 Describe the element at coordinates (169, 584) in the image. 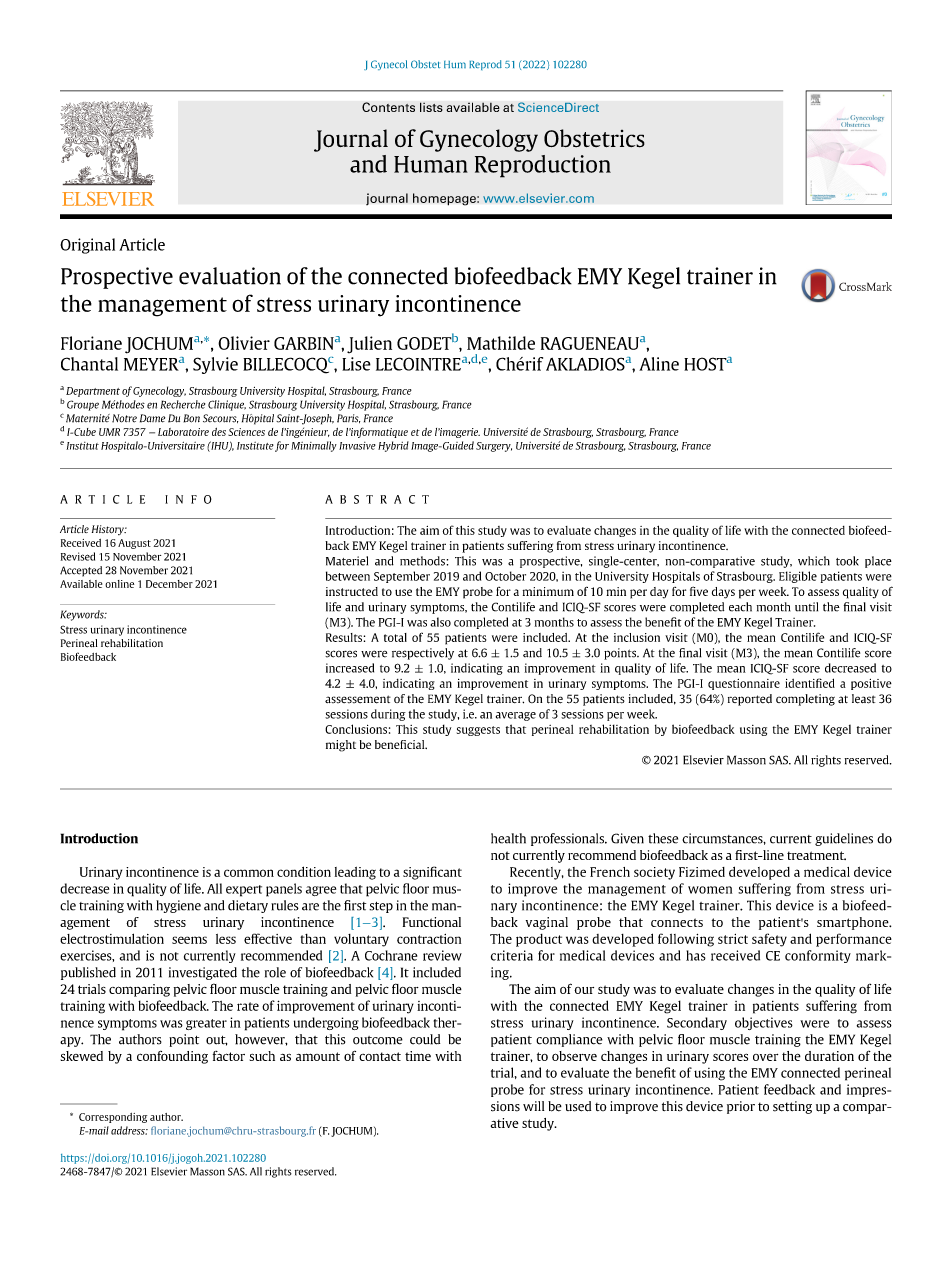

I see `December` at that location.
